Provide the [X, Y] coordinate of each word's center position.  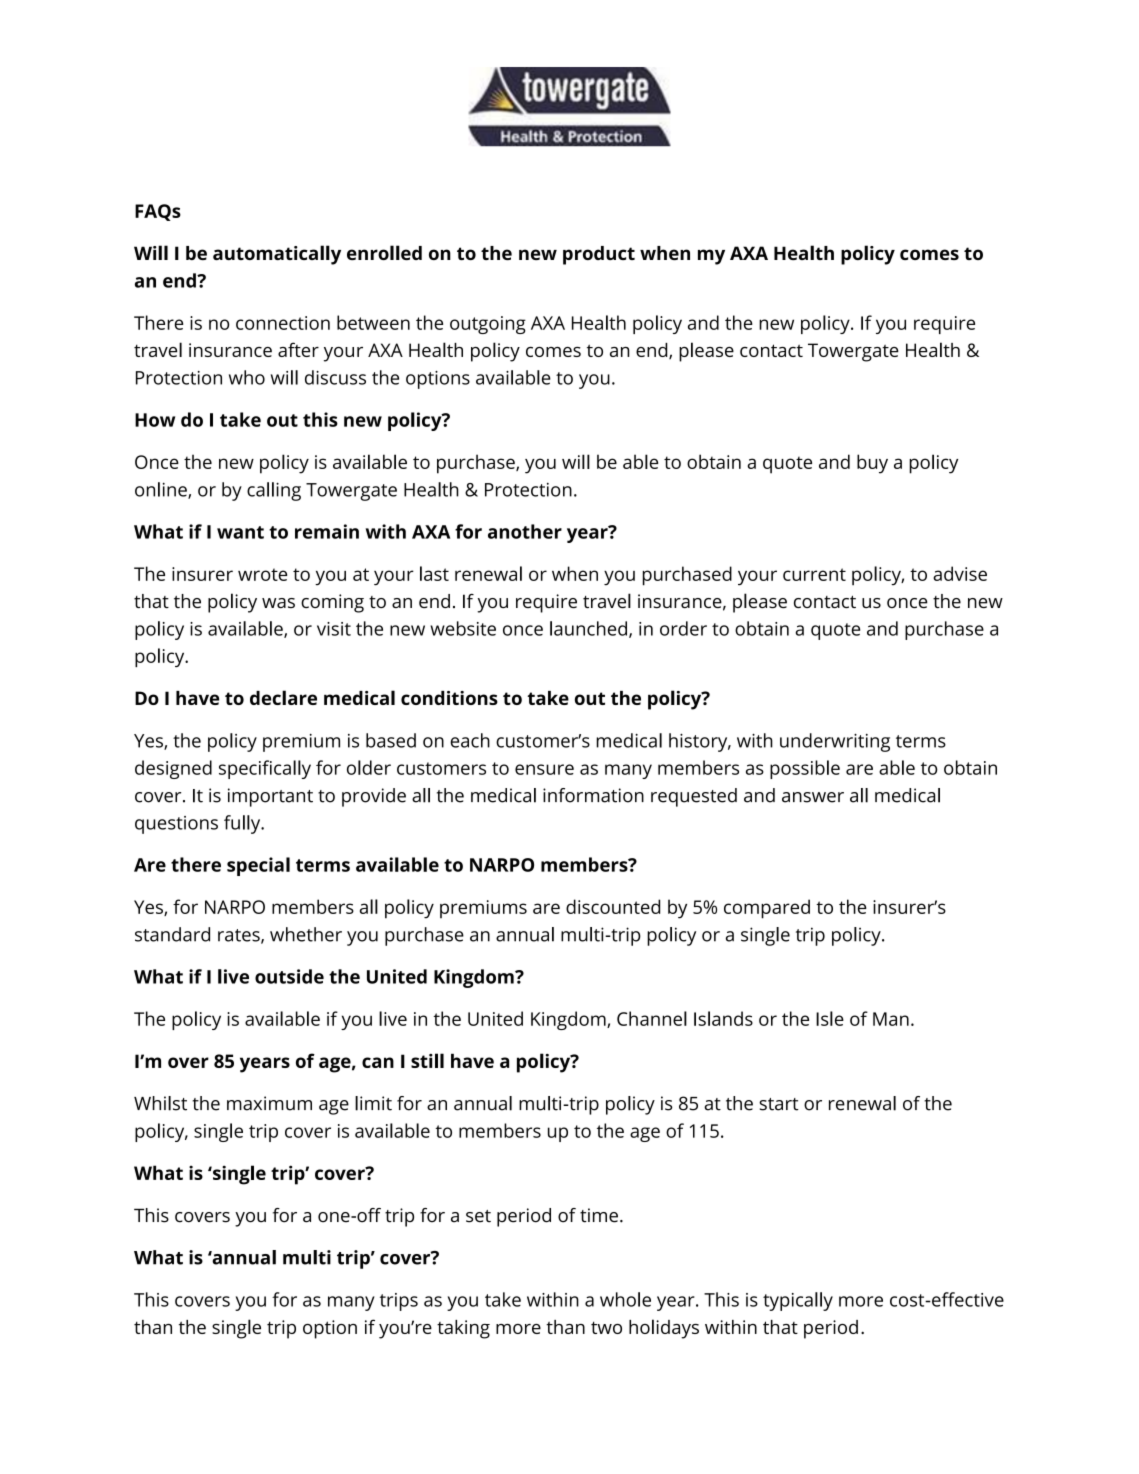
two [606, 1327]
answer [813, 797]
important [270, 797]
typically [798, 1301]
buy [872, 464]
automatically [277, 255]
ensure [544, 769]
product [599, 255]
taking [463, 1329]
